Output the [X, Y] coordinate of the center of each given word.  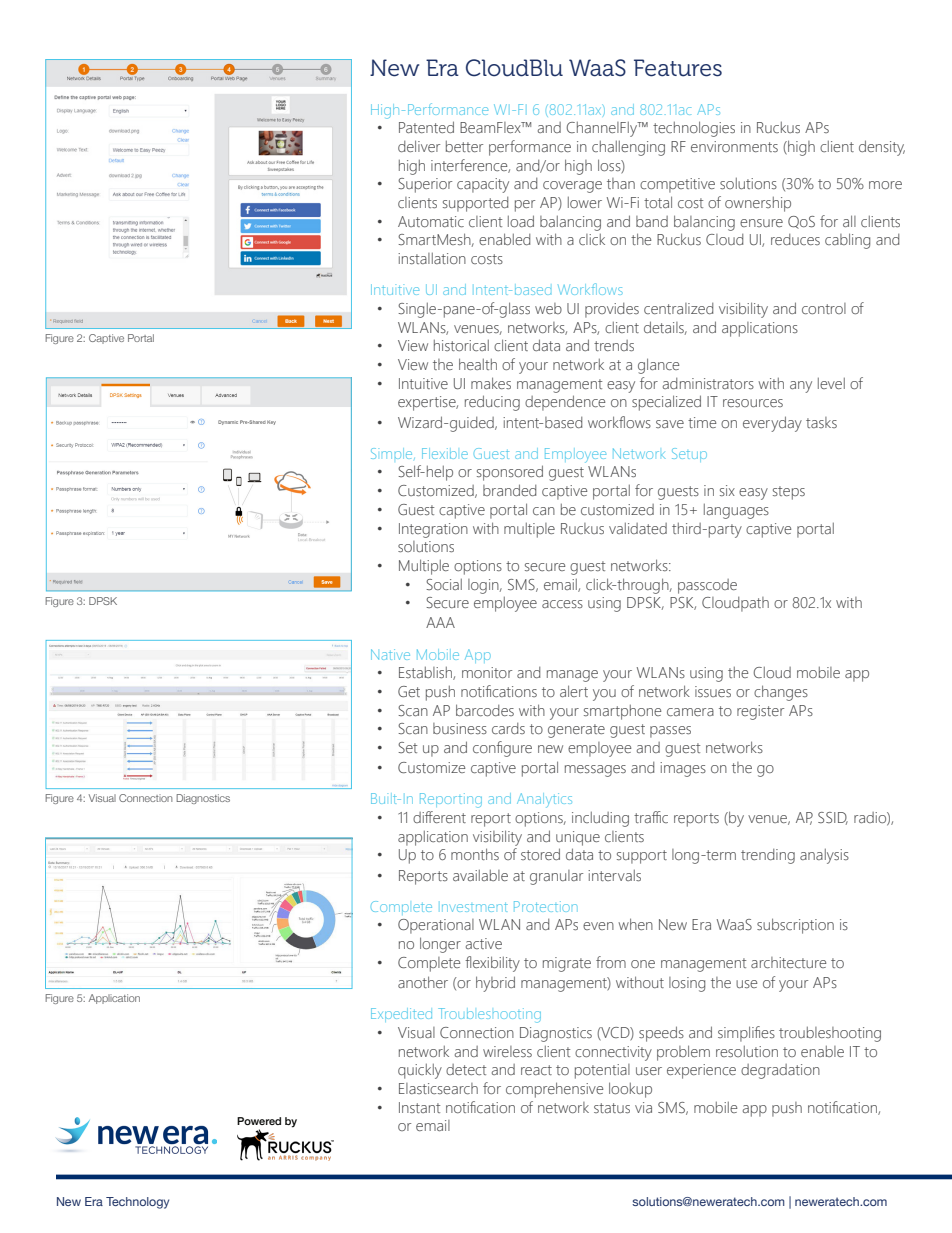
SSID [833, 818]
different [439, 817]
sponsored [510, 473]
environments [734, 146]
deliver [419, 146]
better [464, 146]
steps [789, 493]
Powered [259, 1121]
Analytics [544, 800]
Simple [393, 453]
